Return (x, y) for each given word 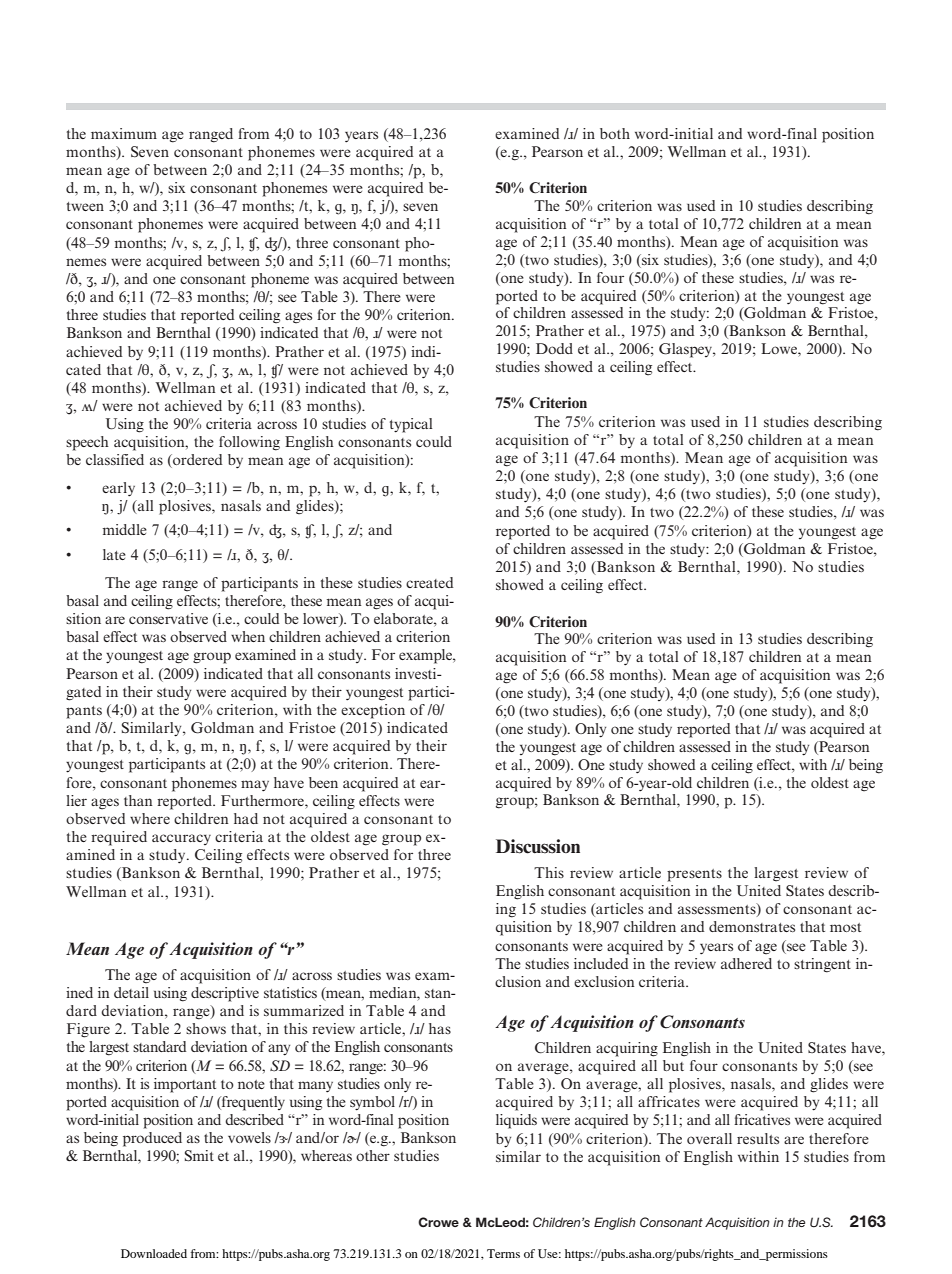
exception (373, 711)
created (429, 582)
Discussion (538, 846)
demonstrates (752, 926)
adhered (746, 963)
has (440, 1028)
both (615, 133)
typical (411, 425)
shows (206, 1028)
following (249, 443)
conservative (168, 618)
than (138, 800)
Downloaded (154, 1253)
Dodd (554, 348)
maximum (124, 133)
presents (694, 875)
